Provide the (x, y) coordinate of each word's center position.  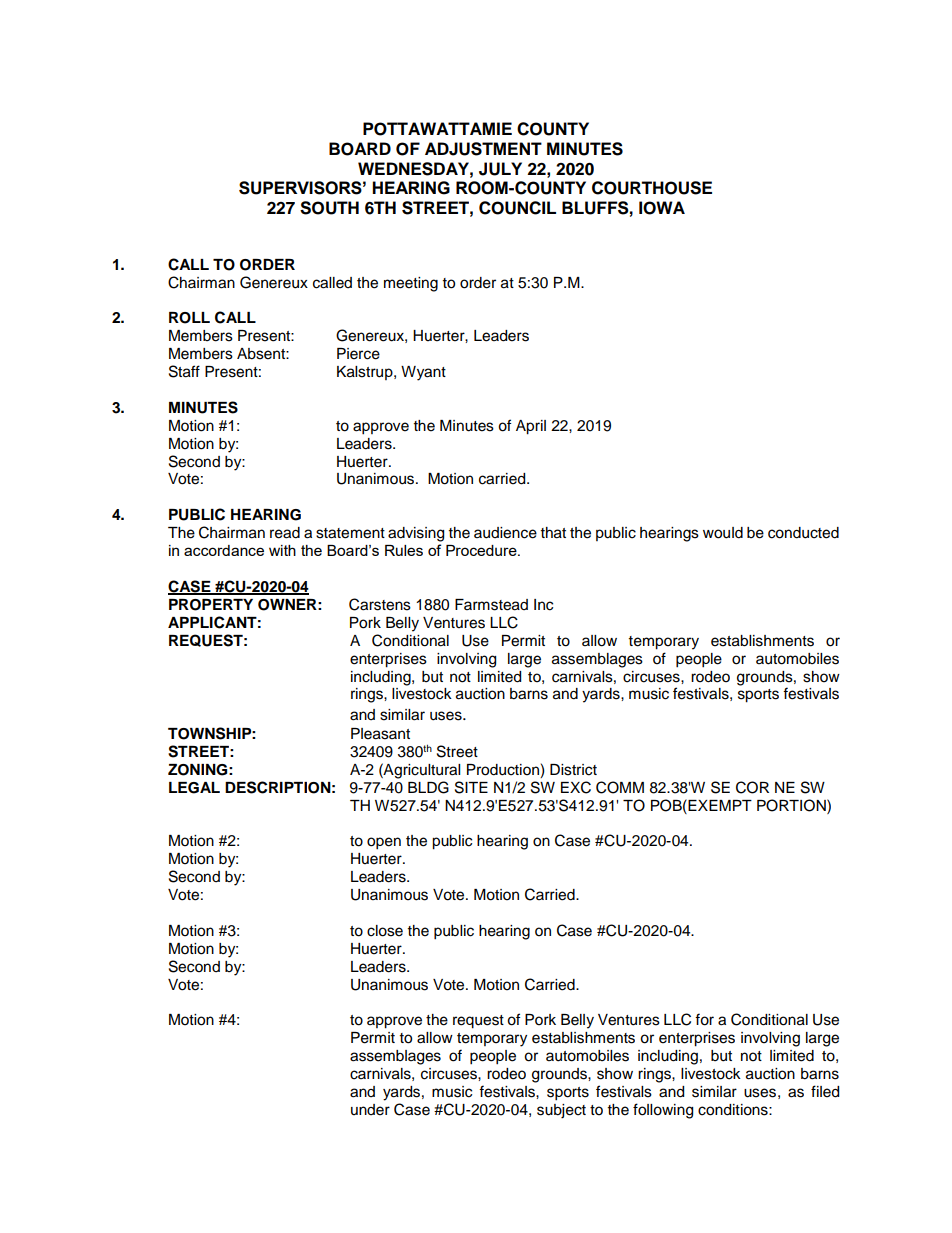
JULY (500, 169)
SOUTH (329, 208)
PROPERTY (211, 605)
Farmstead (491, 605)
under (370, 1110)
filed (825, 1091)
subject (561, 1111)
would (723, 533)
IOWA (662, 208)
